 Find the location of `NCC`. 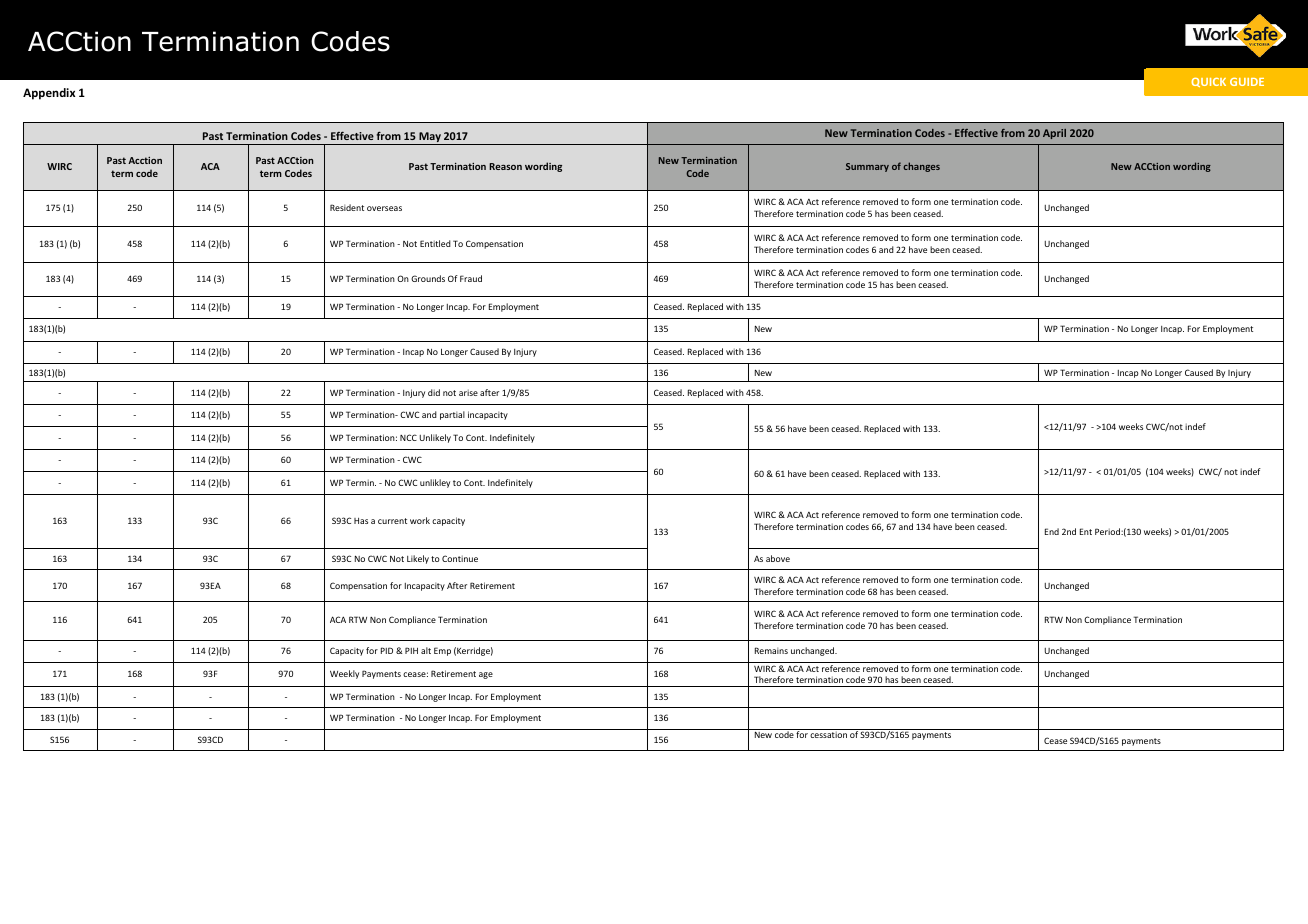

NCC is located at coordinates (408, 437).
